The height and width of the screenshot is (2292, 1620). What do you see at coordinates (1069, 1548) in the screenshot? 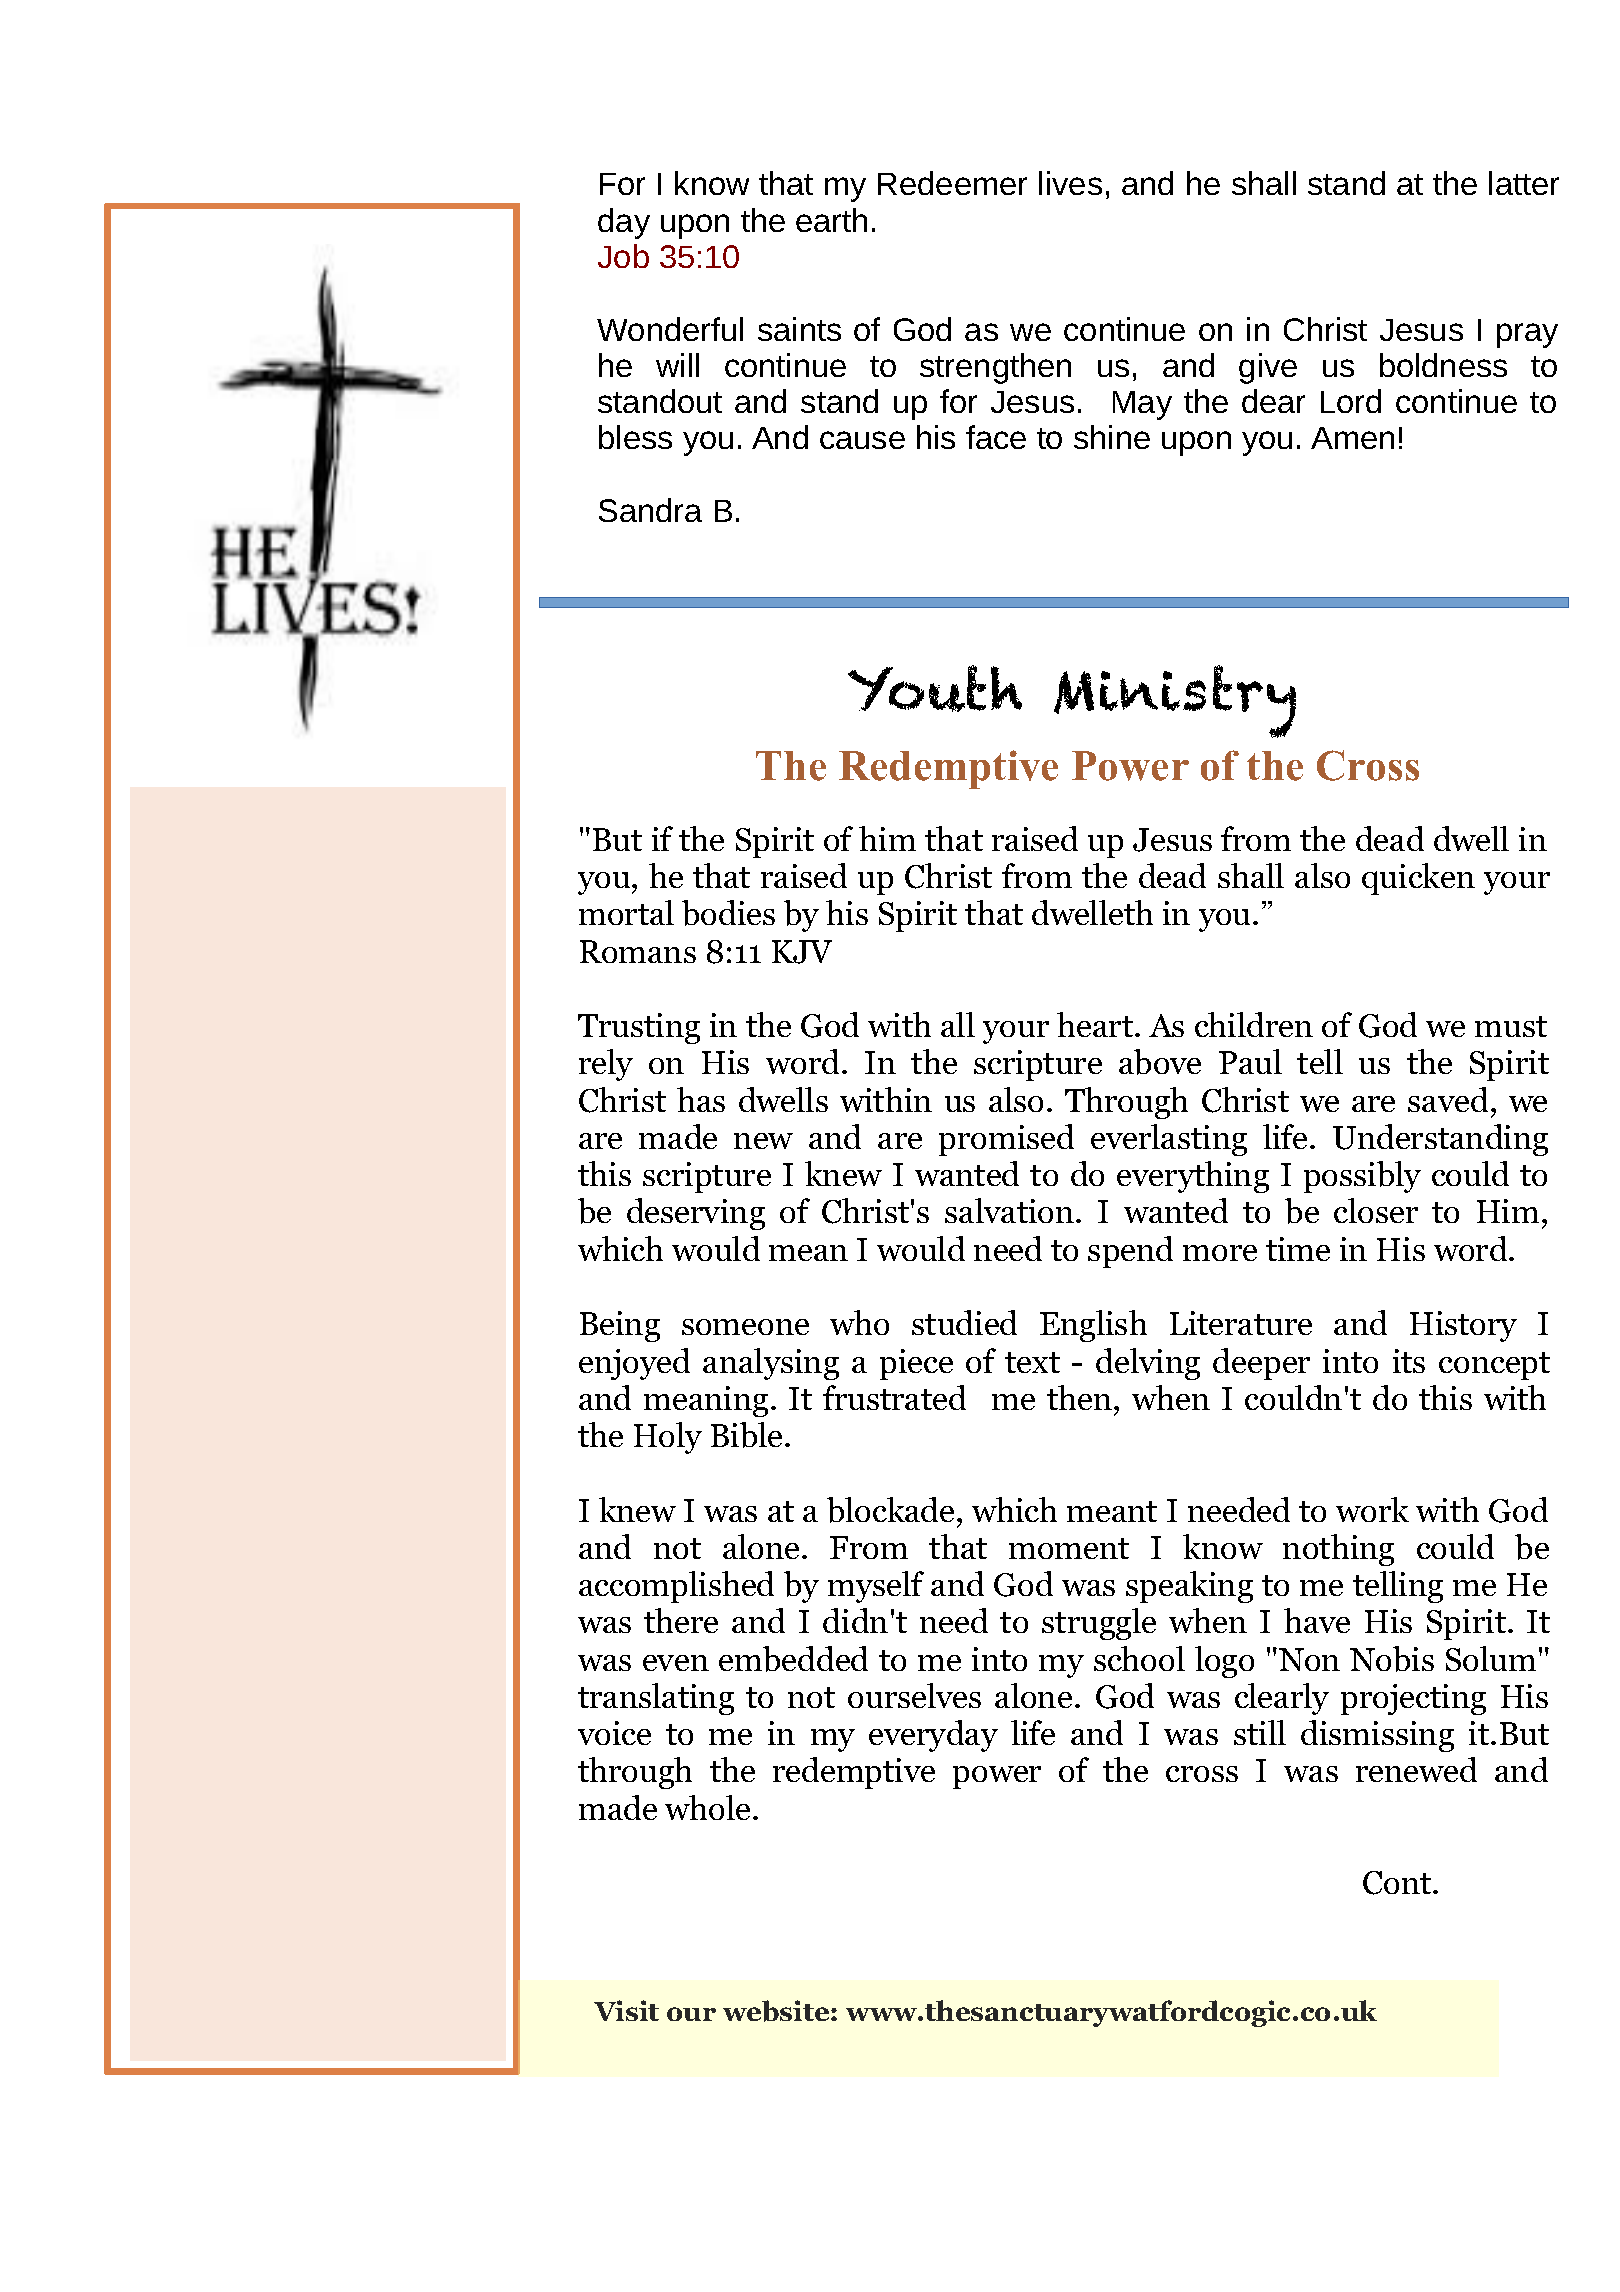
I see `moment` at bounding box center [1069, 1548].
